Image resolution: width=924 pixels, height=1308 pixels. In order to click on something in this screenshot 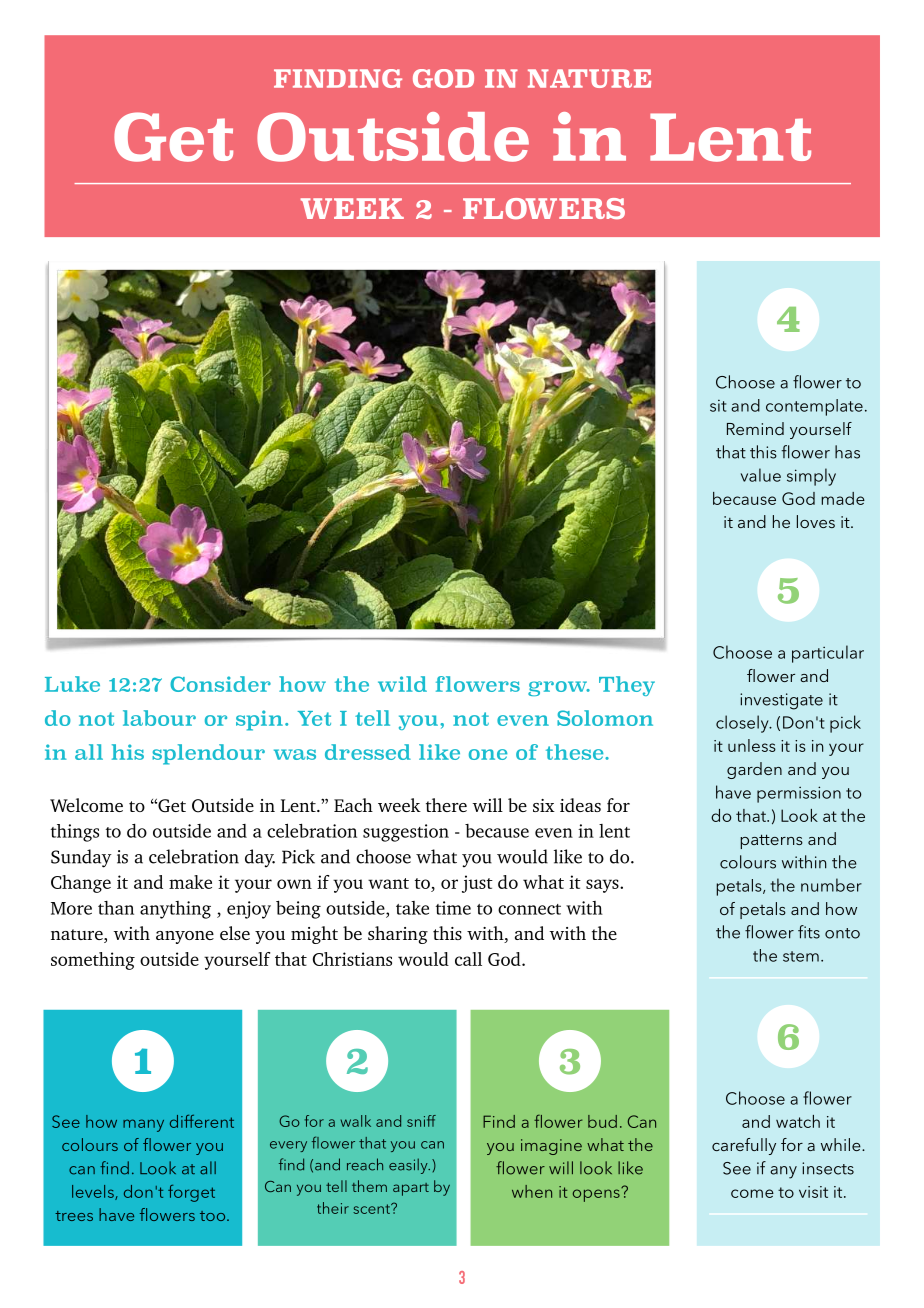, I will do `click(93, 961)`.
